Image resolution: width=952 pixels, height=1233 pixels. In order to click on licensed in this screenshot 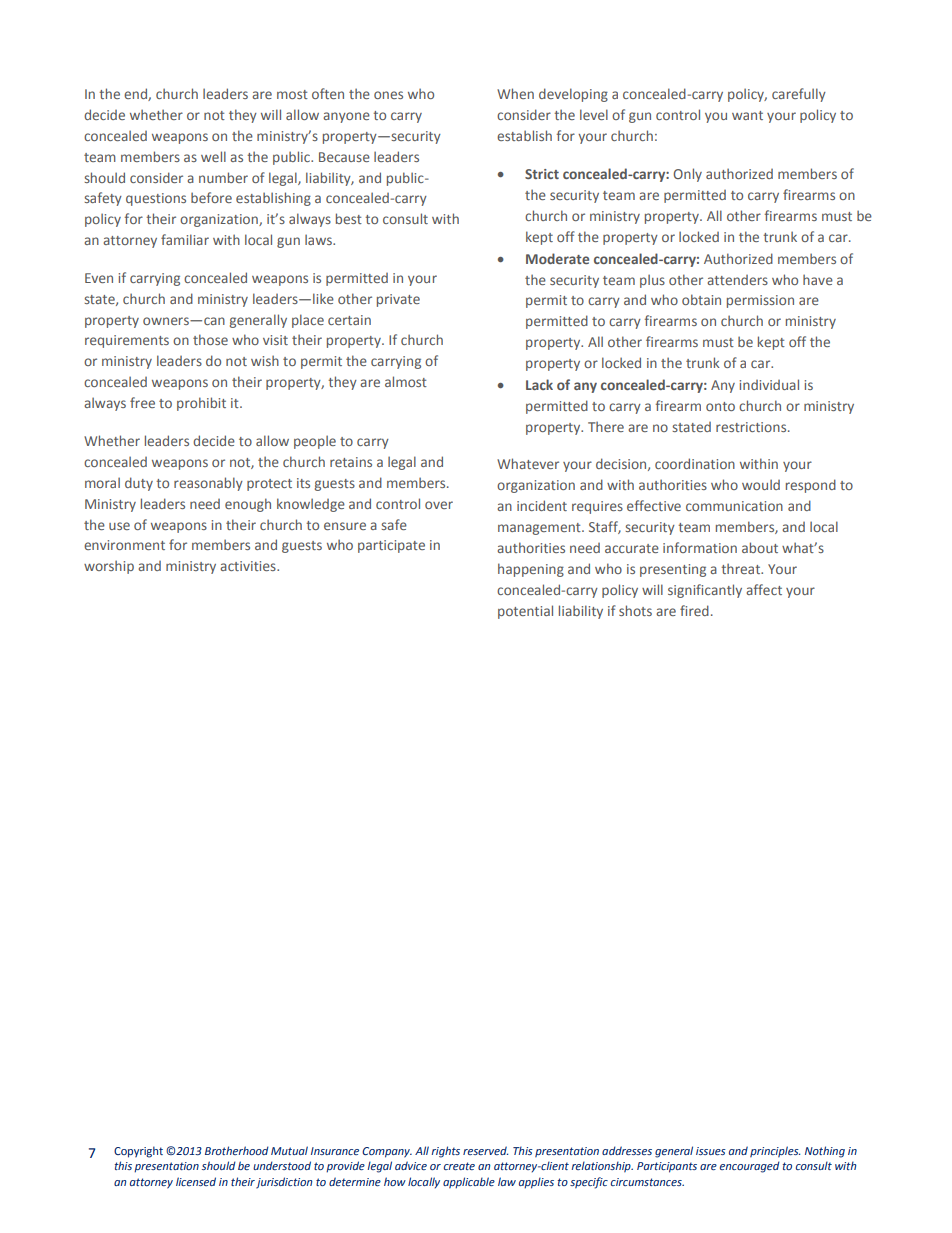, I will do `click(196, 1181)`.
